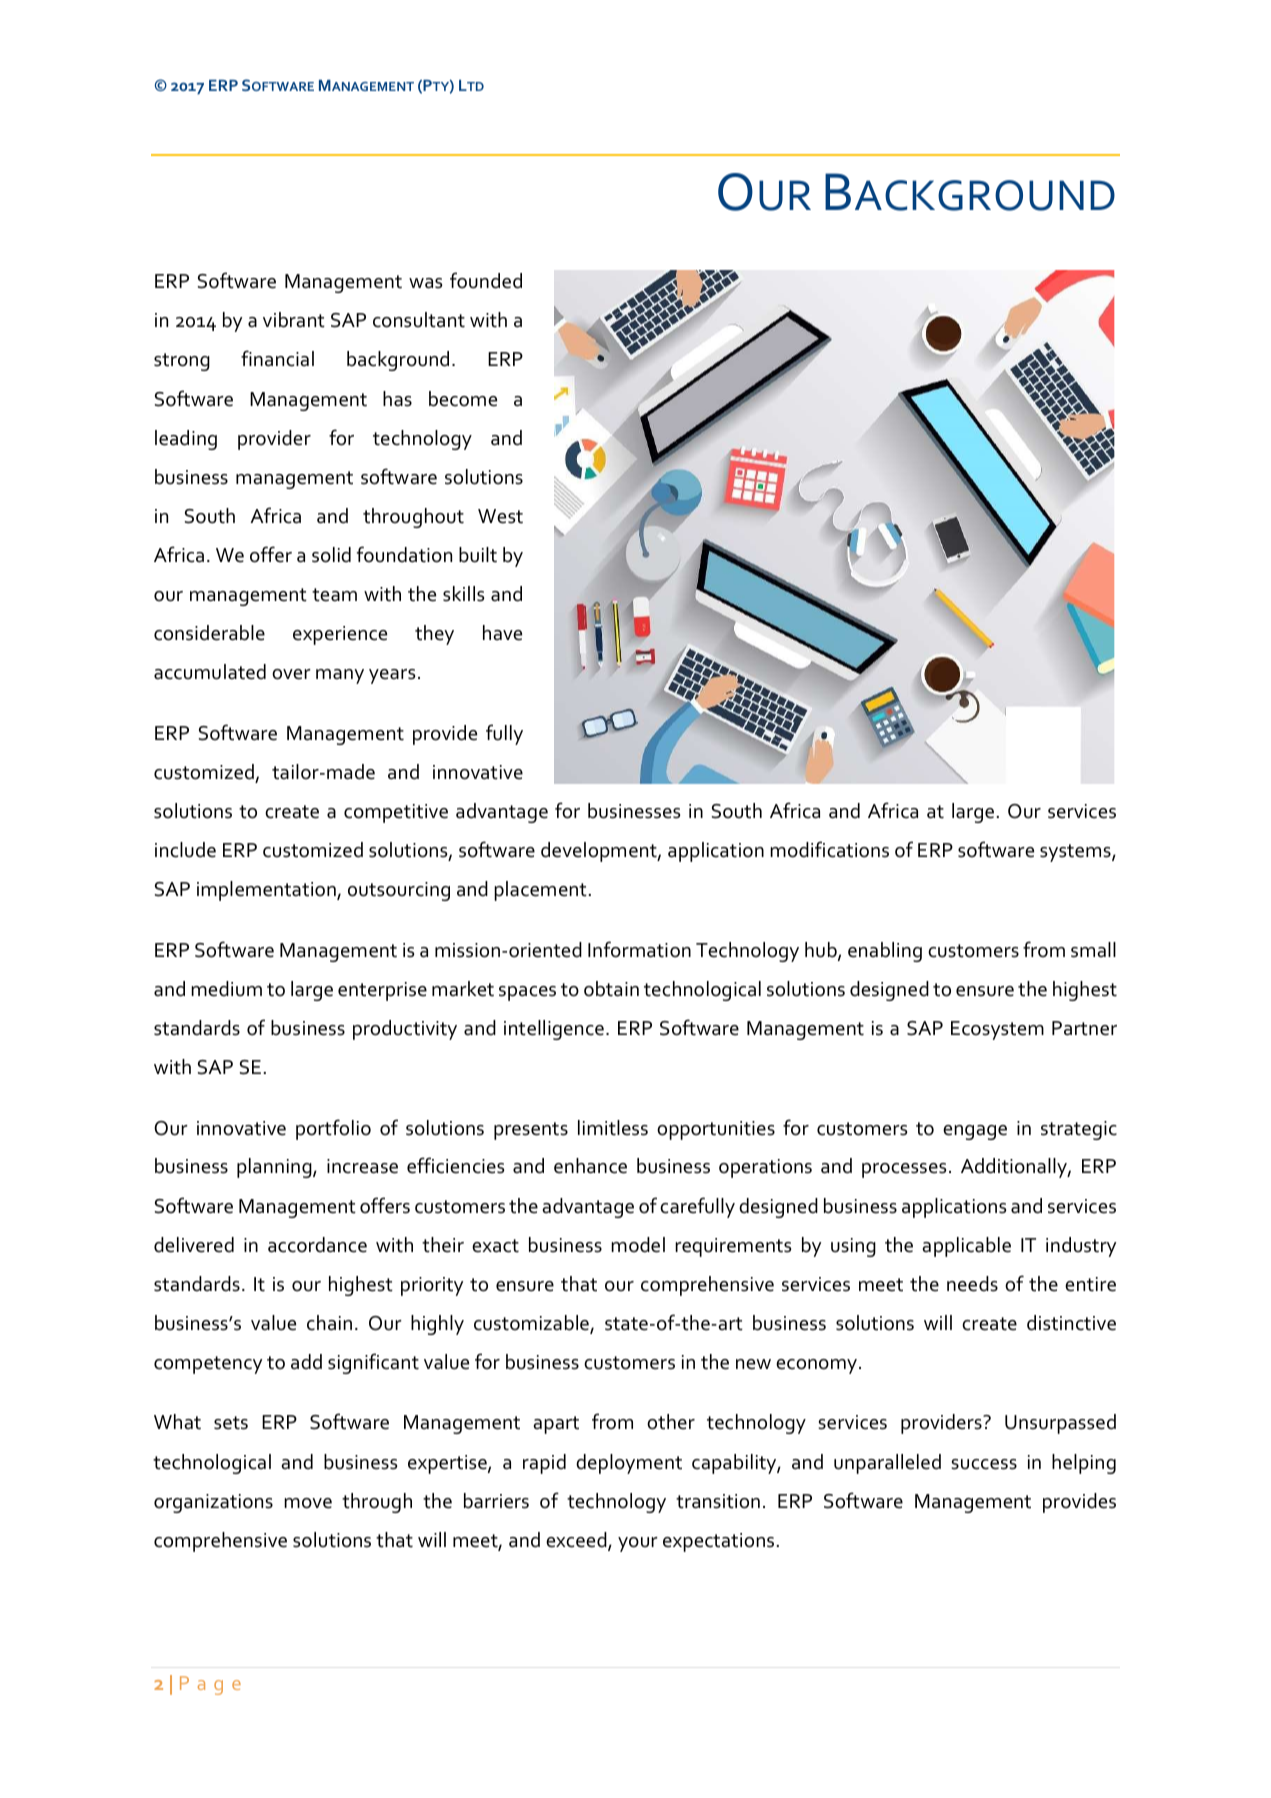 This page has width=1271, height=1798. Describe the element at coordinates (885, 952) in the page. I see `enabling` at that location.
